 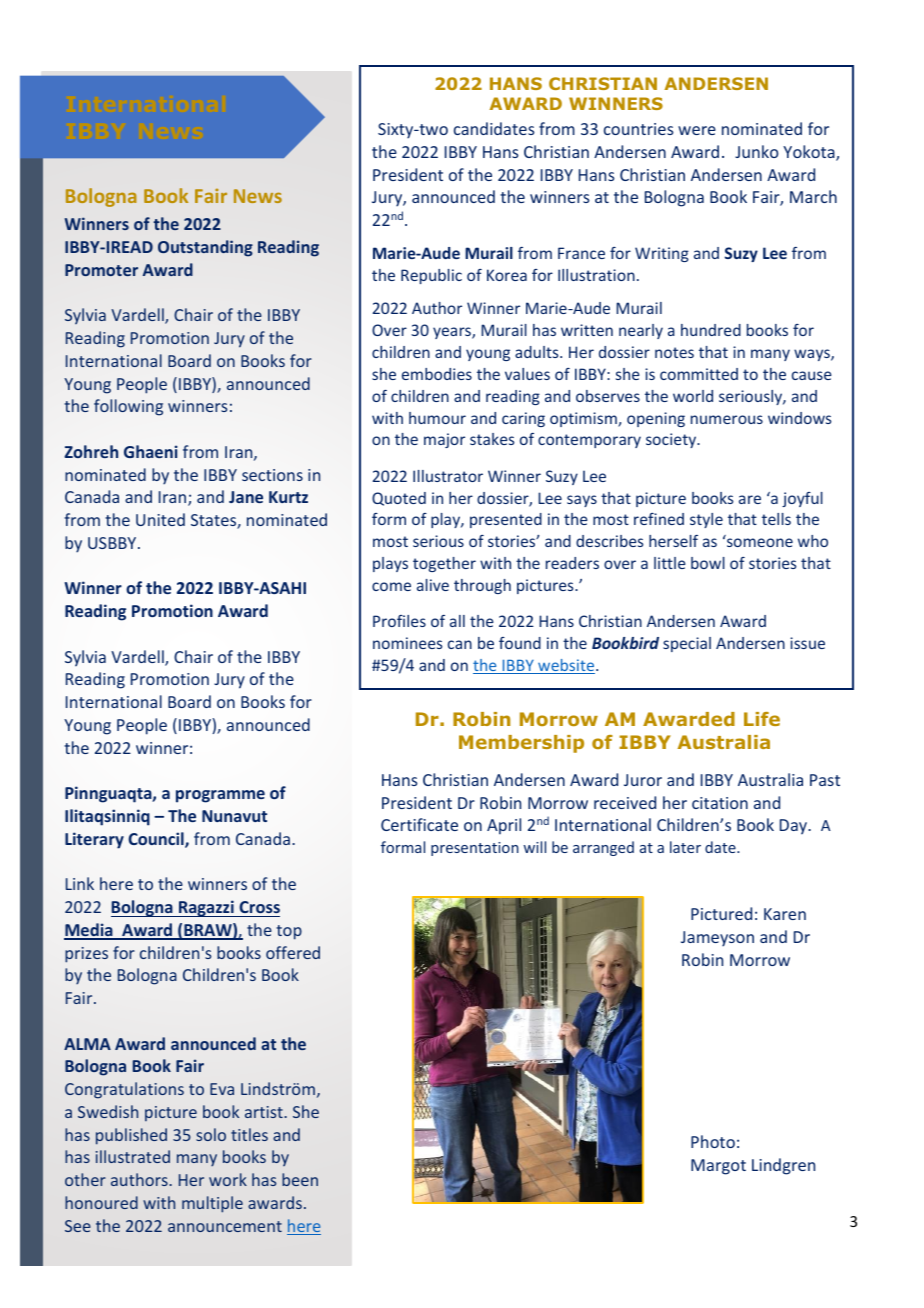 What do you see at coordinates (431, 276) in the screenshot?
I see `Republic` at bounding box center [431, 276].
